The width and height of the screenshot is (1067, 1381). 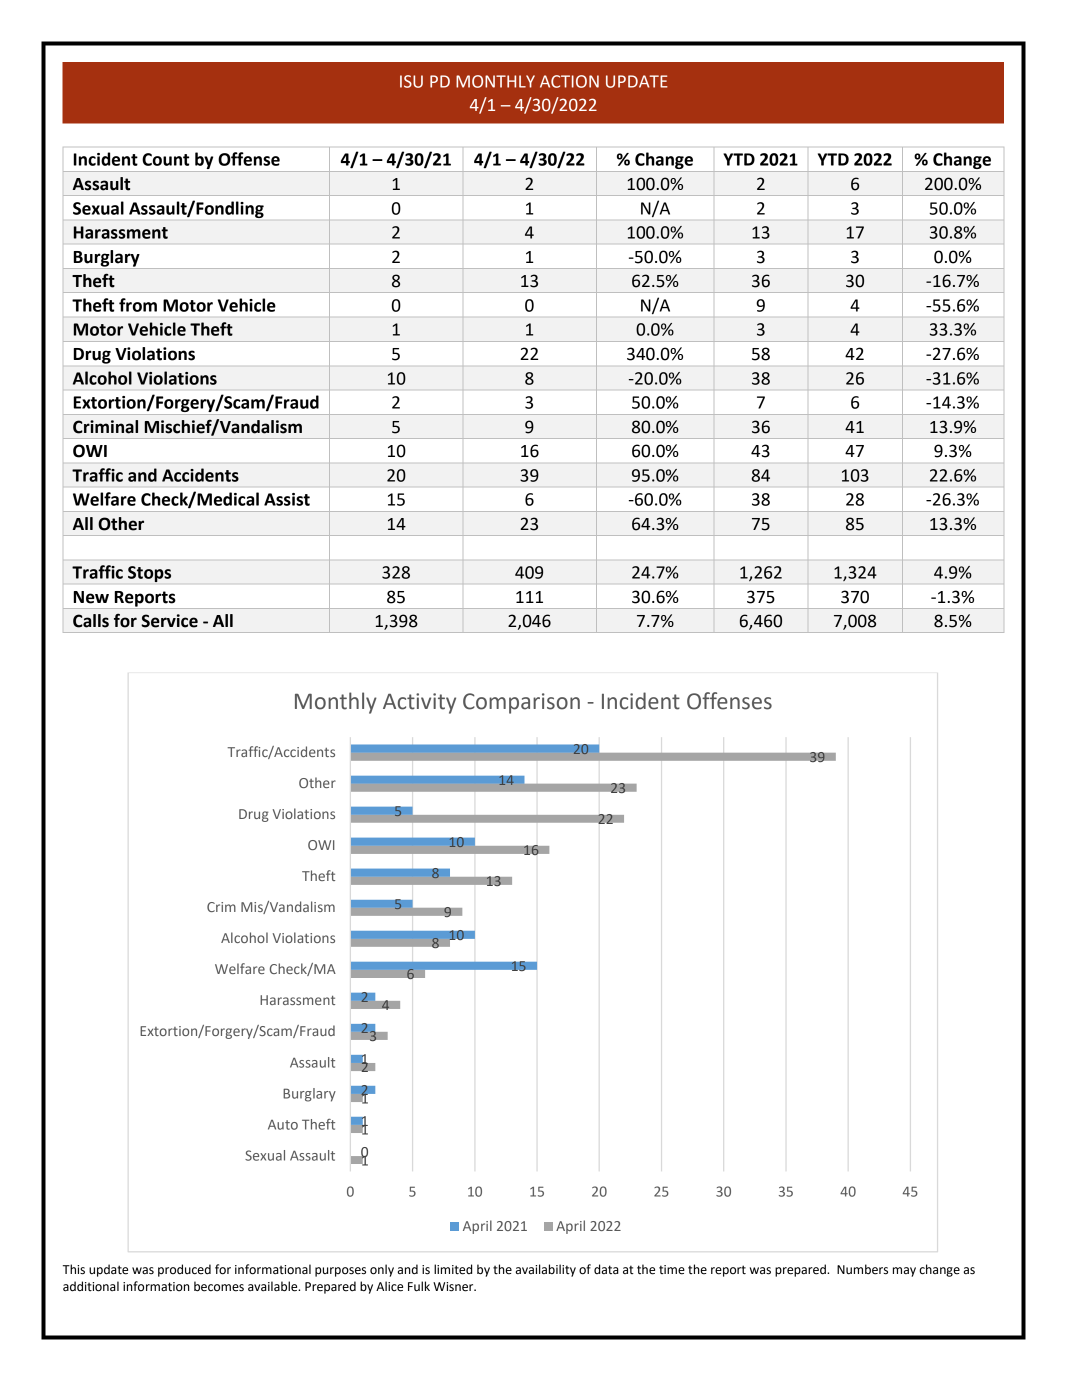 I want to click on ACTION, so click(x=569, y=81).
